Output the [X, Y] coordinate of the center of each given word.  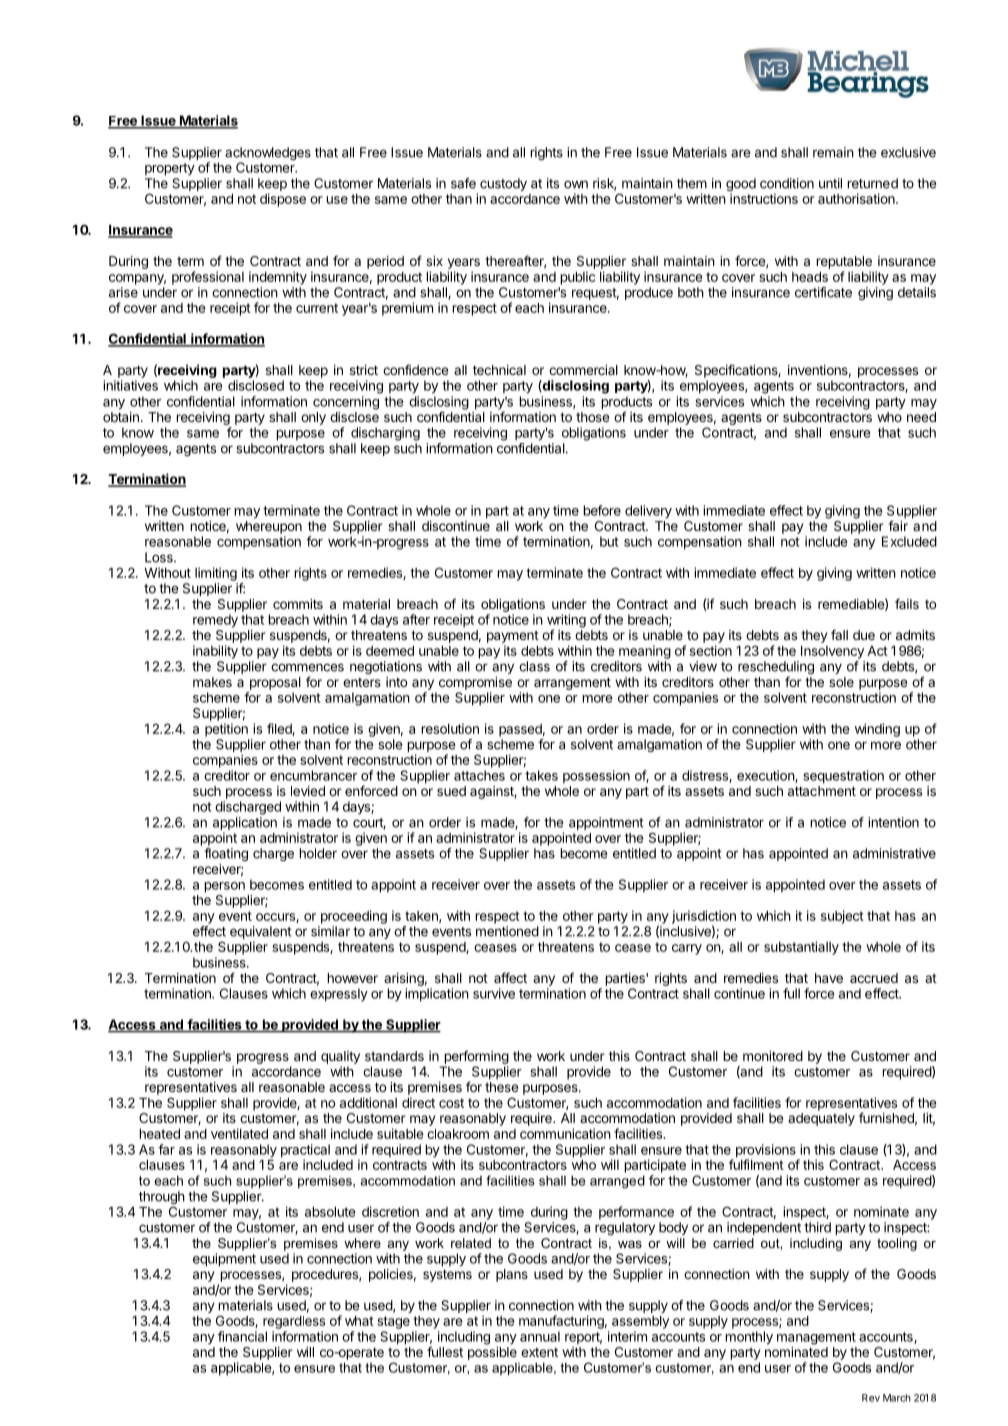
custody [503, 184]
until [830, 183]
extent [539, 1352]
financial [242, 1336]
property [170, 169]
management [816, 1338]
